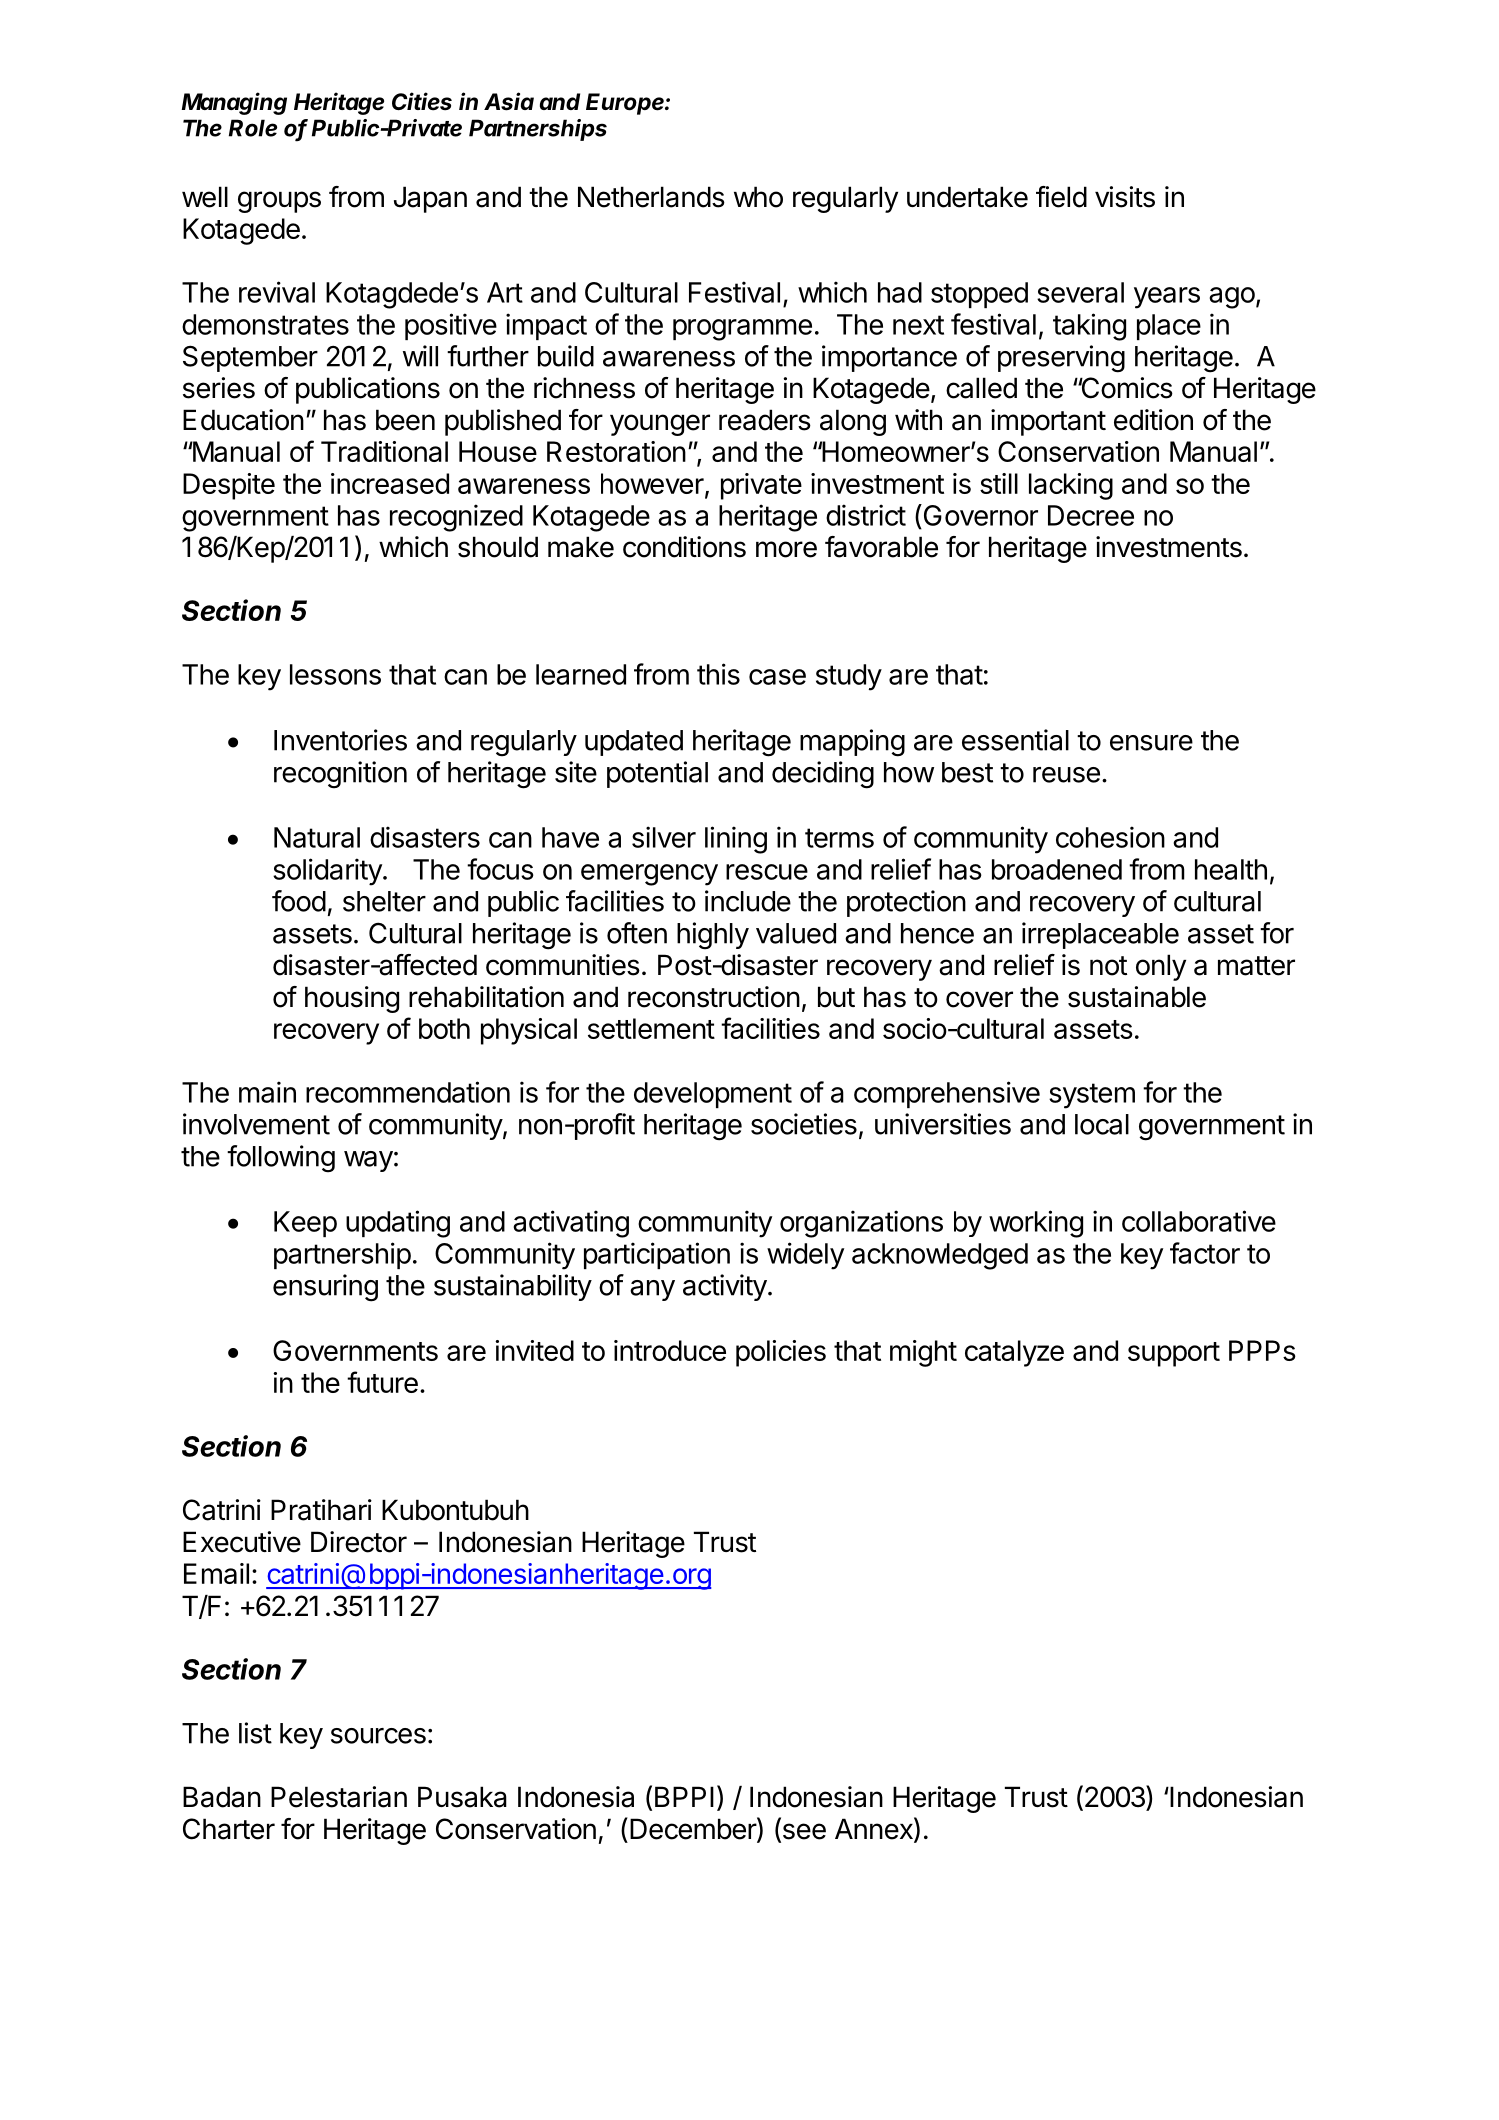 The height and width of the screenshot is (2120, 1499). What do you see at coordinates (781, 1353) in the screenshot?
I see `policies` at bounding box center [781, 1353].
